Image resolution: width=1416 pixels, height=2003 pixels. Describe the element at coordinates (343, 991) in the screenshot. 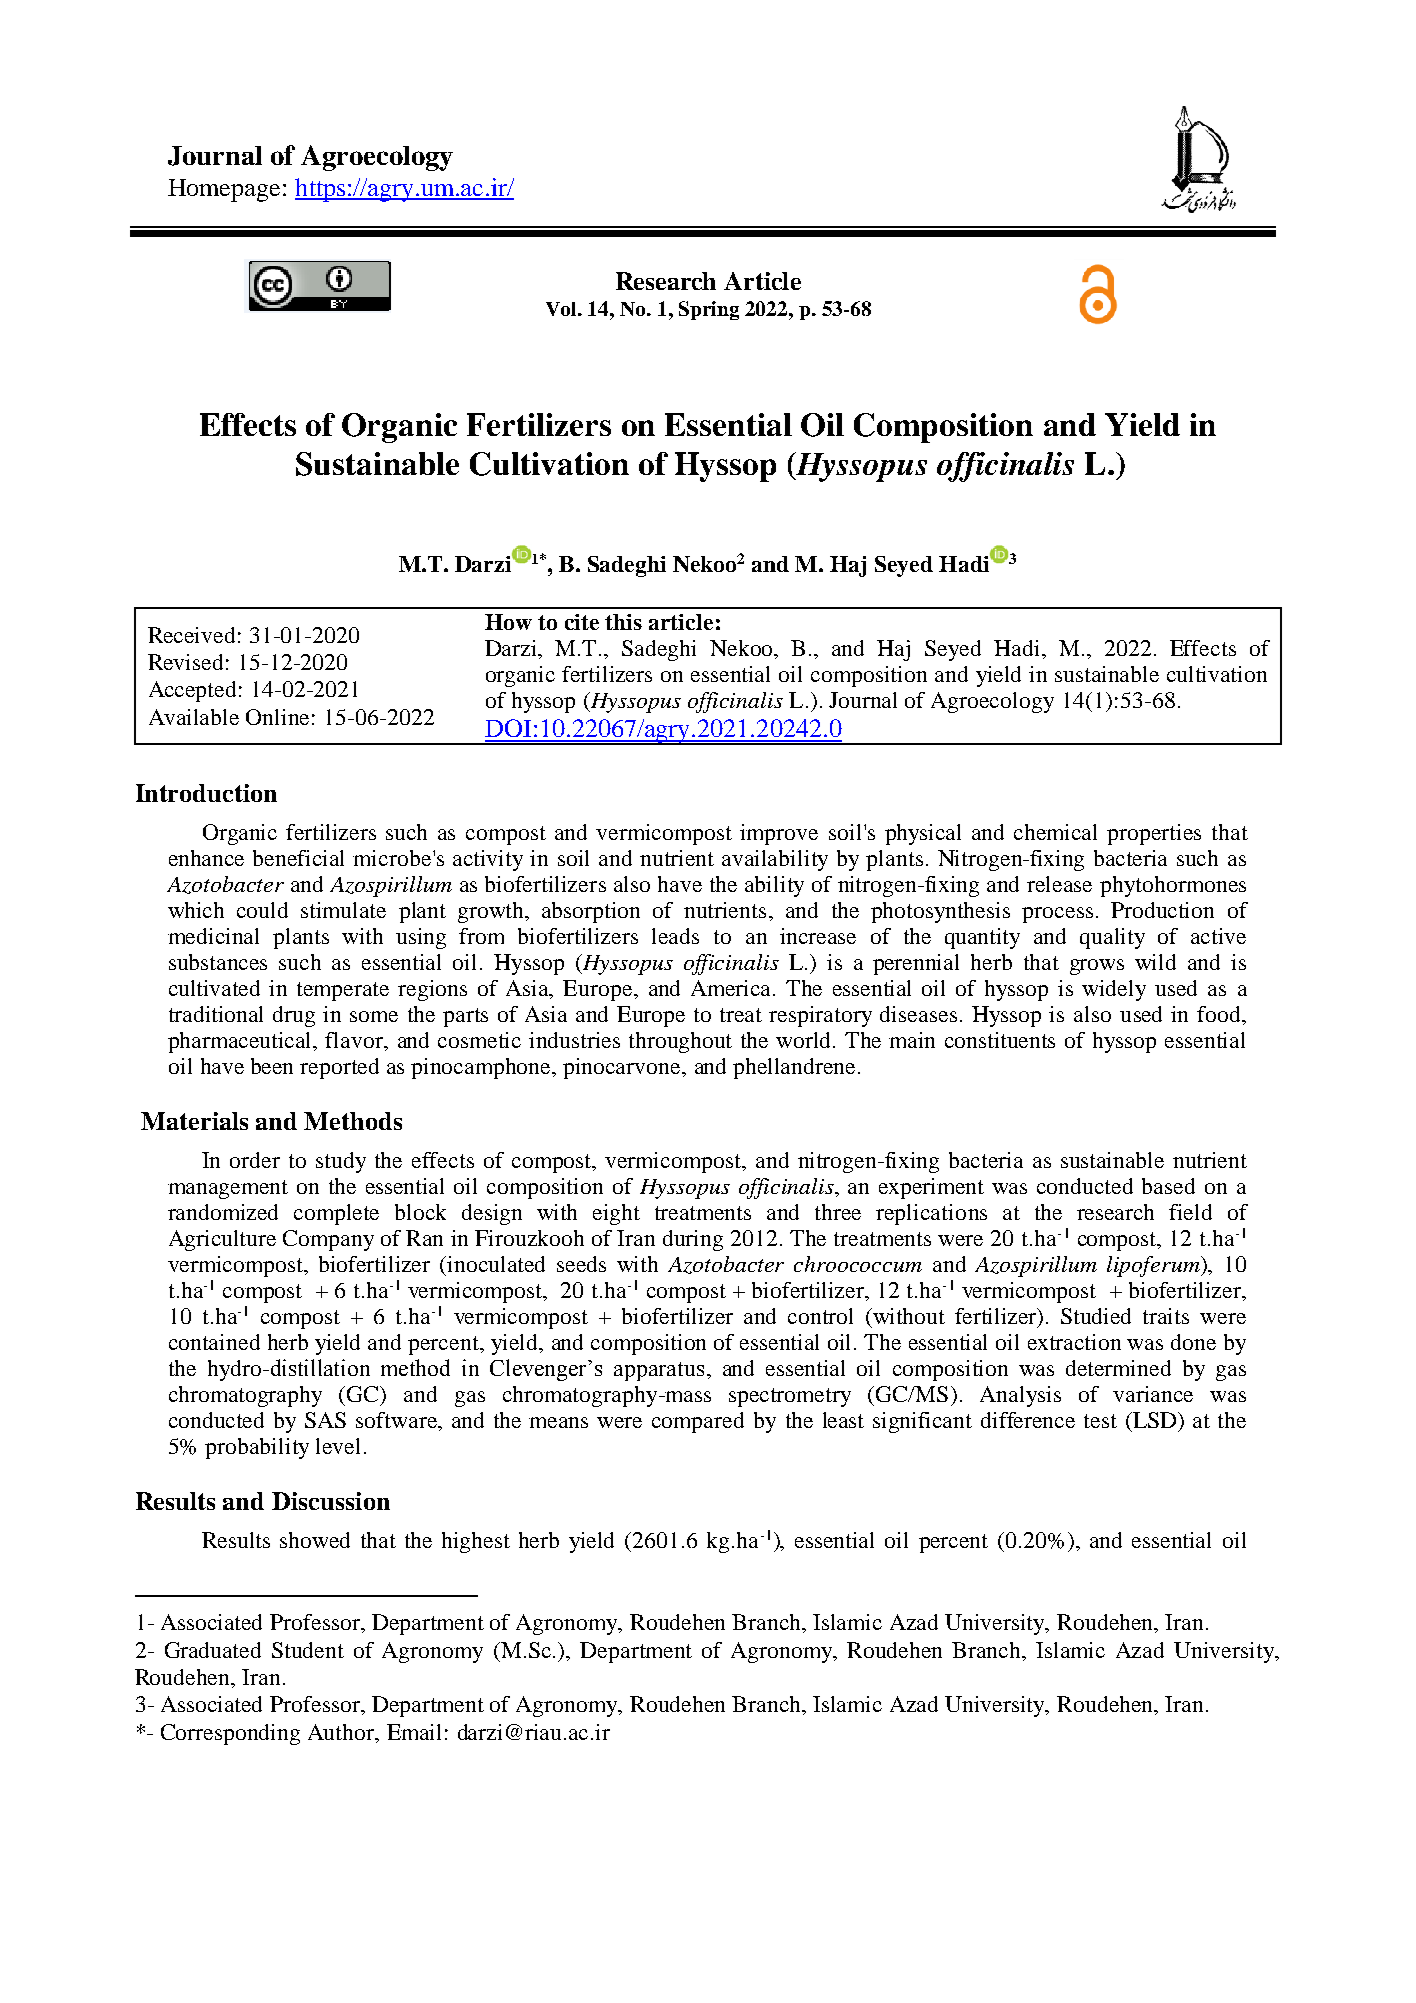

I see `temperate` at that location.
